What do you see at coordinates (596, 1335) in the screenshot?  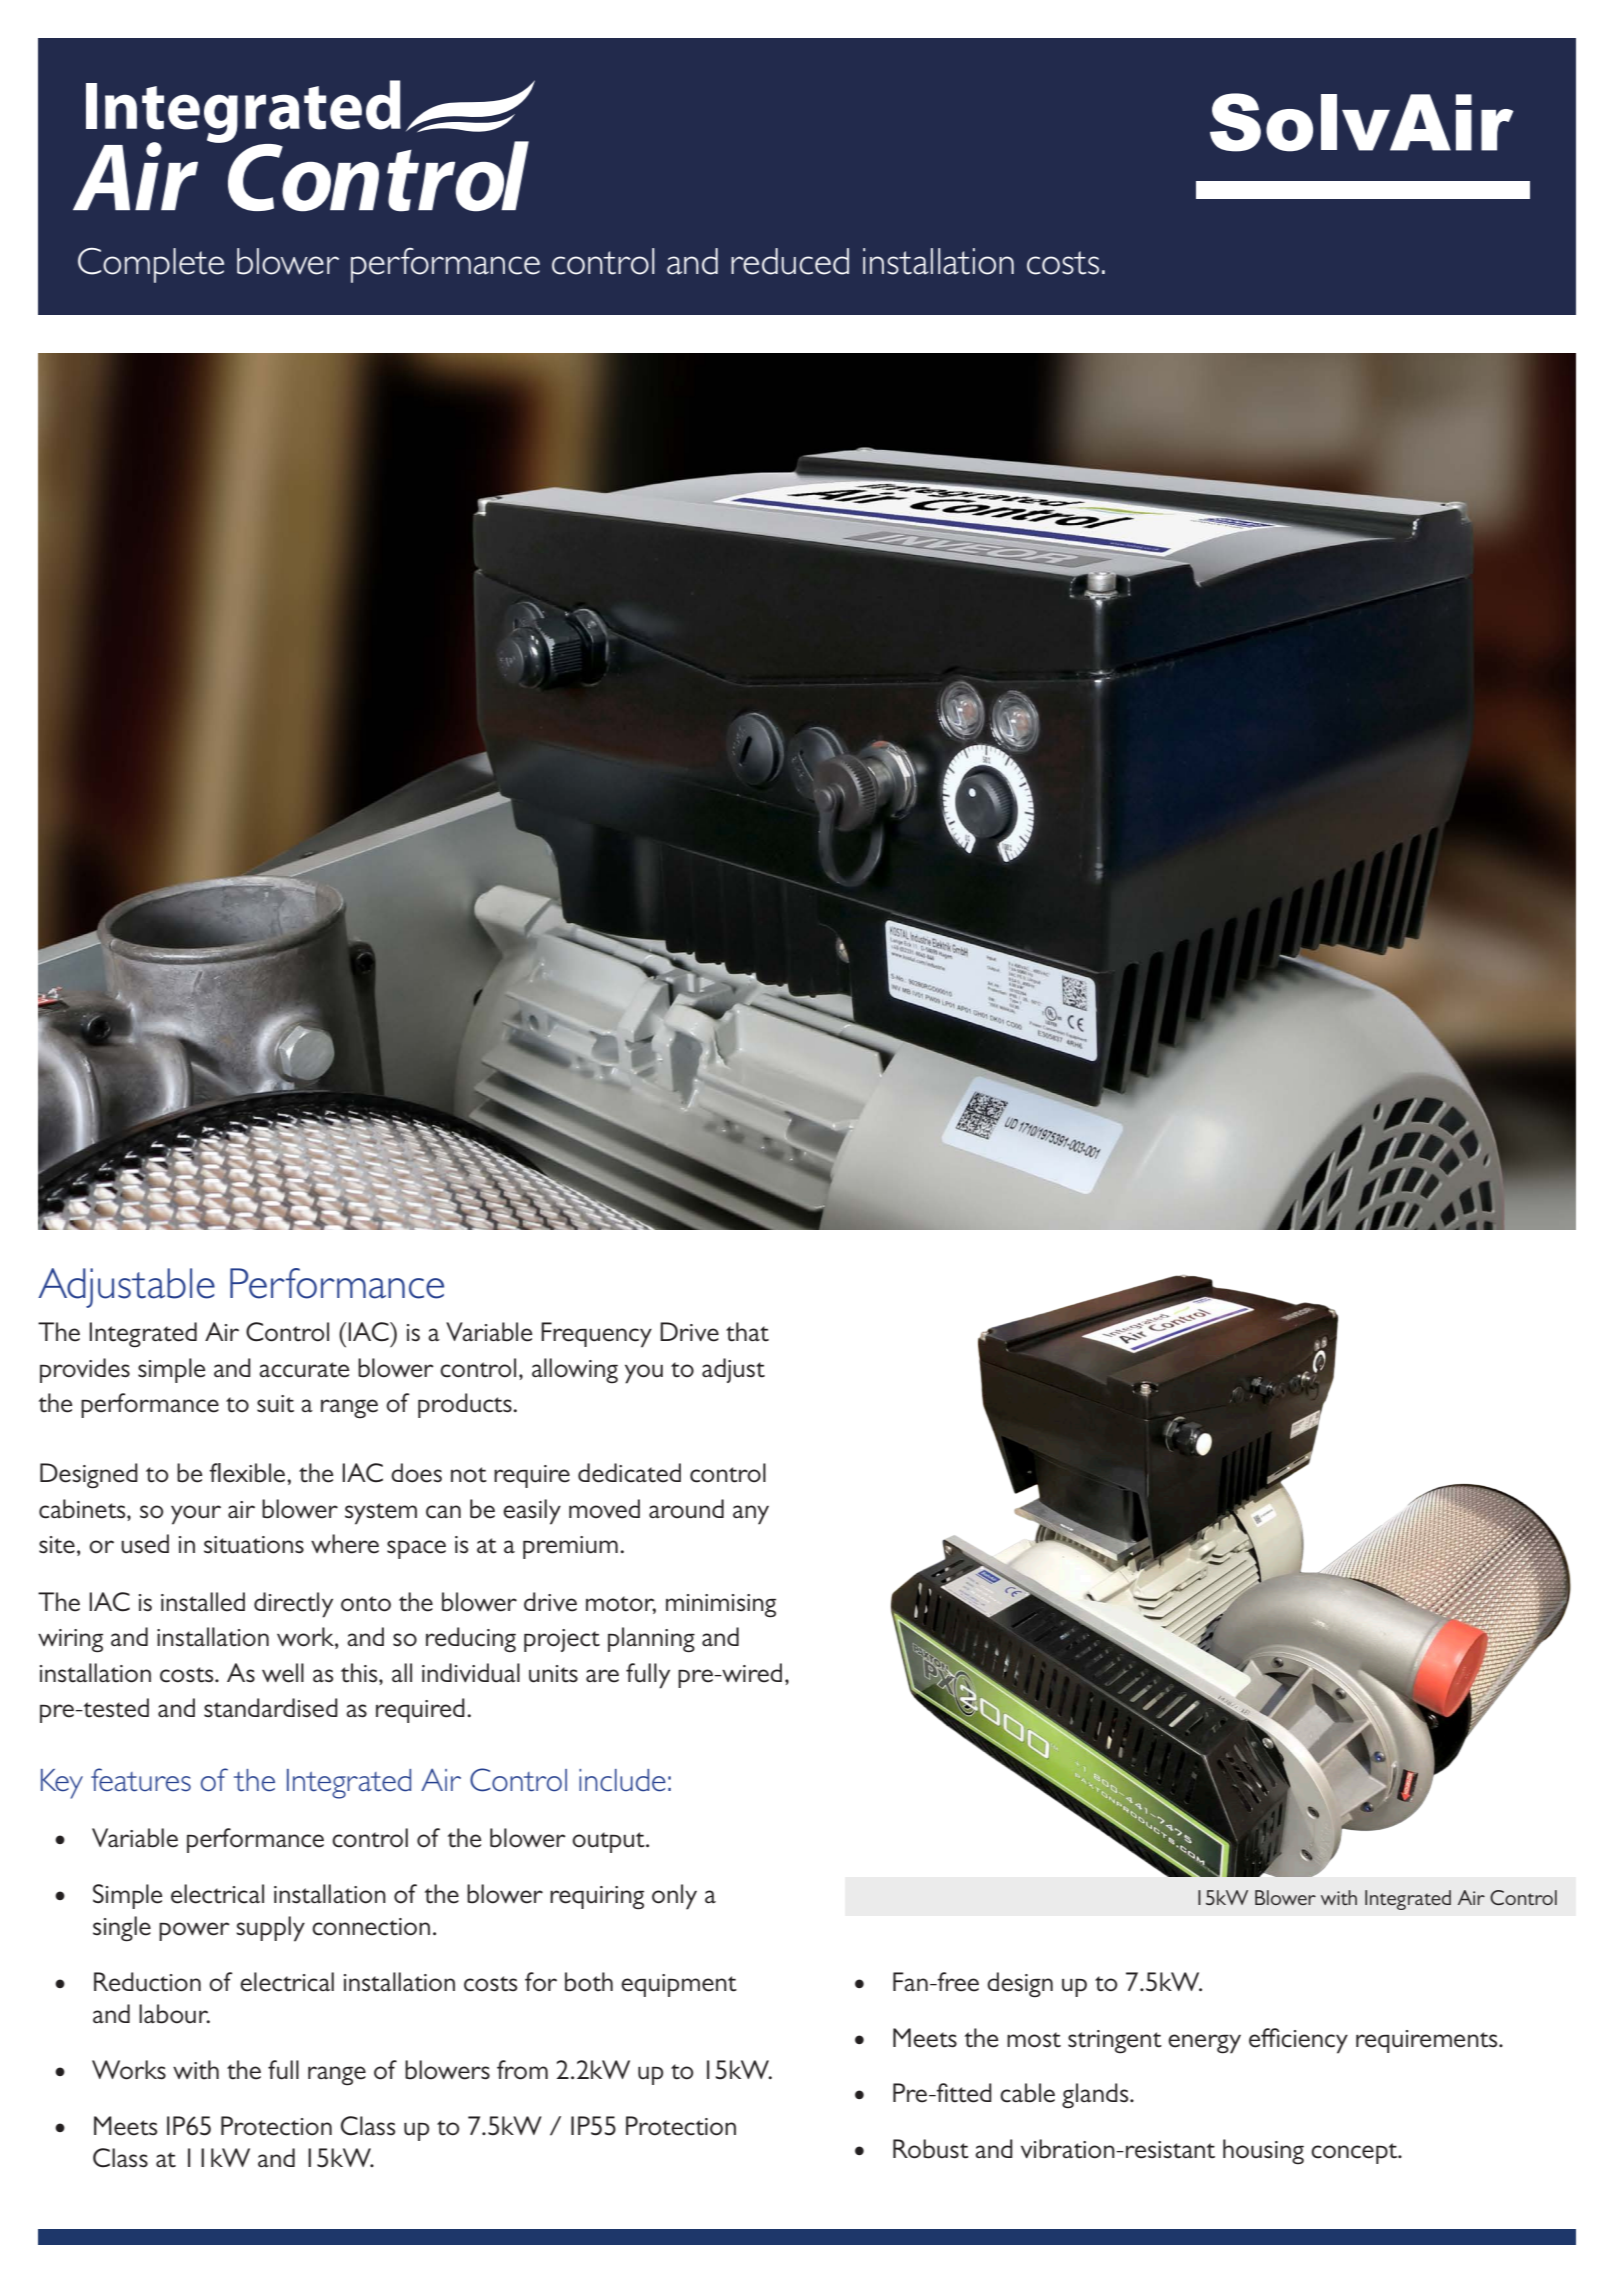 I see `Frequency` at bounding box center [596, 1335].
